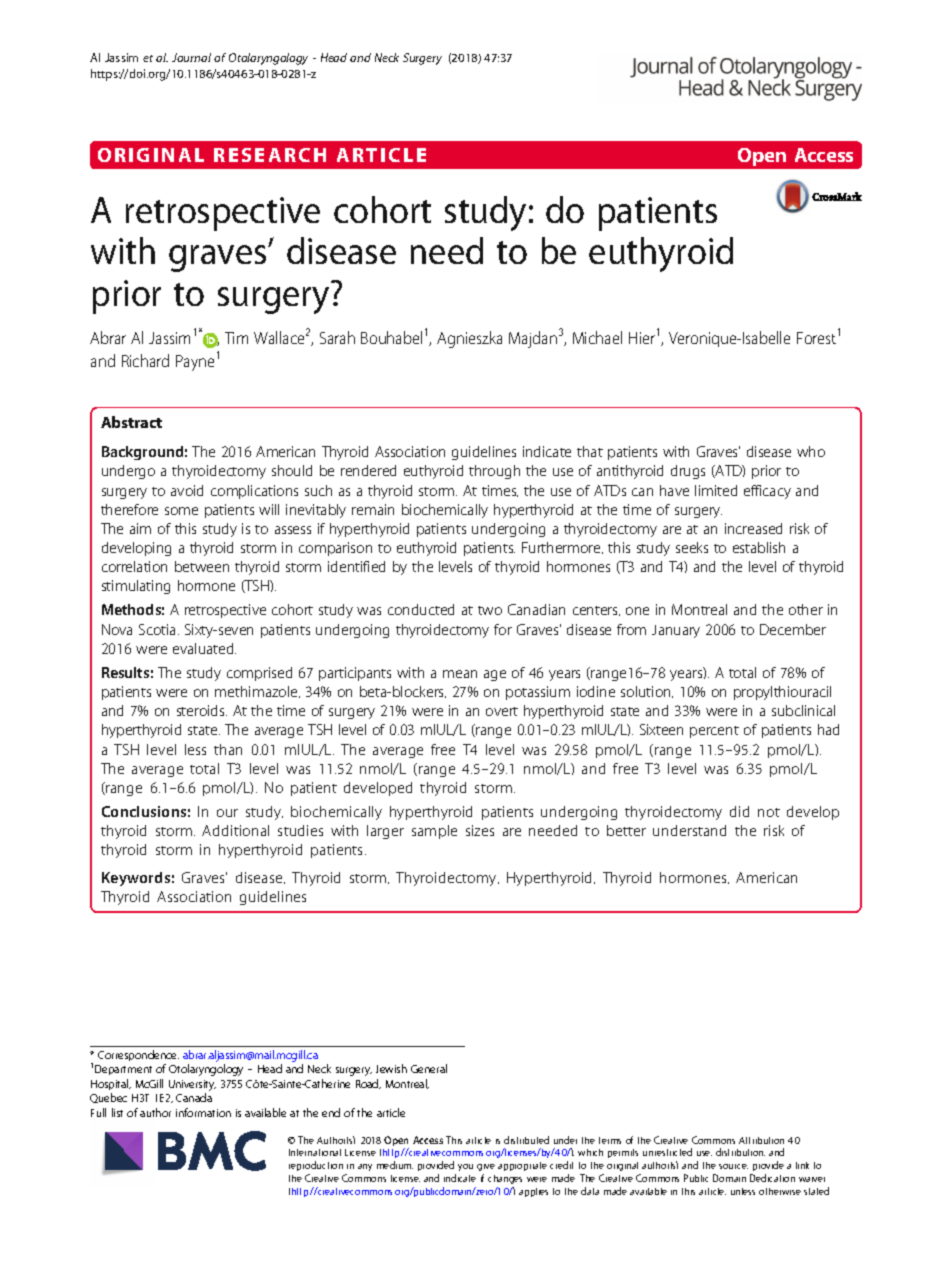 Image resolution: width=952 pixels, height=1265 pixels. What do you see at coordinates (159, 629) in the page?
I see `Scotia` at bounding box center [159, 629].
